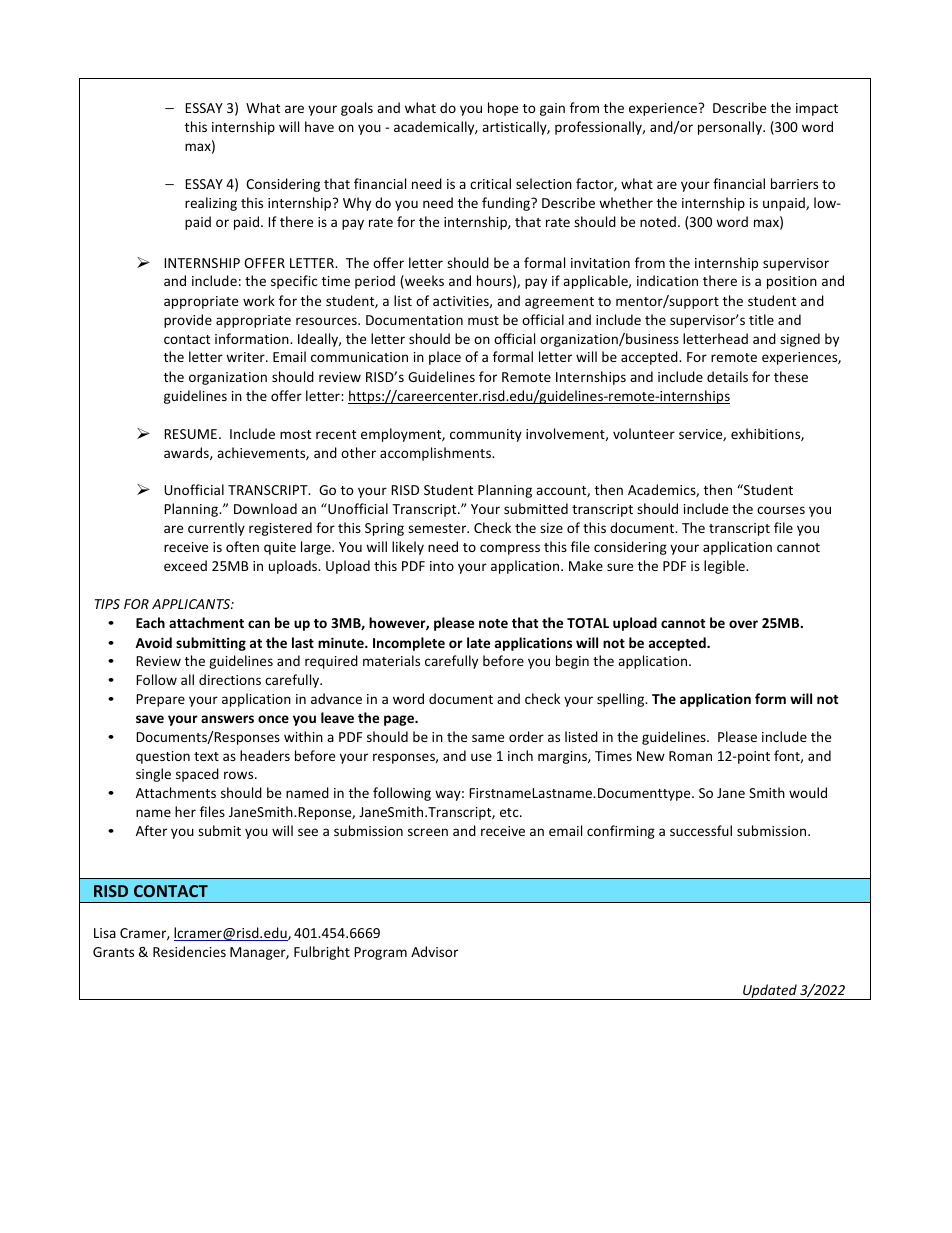 The width and height of the image is (952, 1233). I want to click on legible, so click(725, 567).
